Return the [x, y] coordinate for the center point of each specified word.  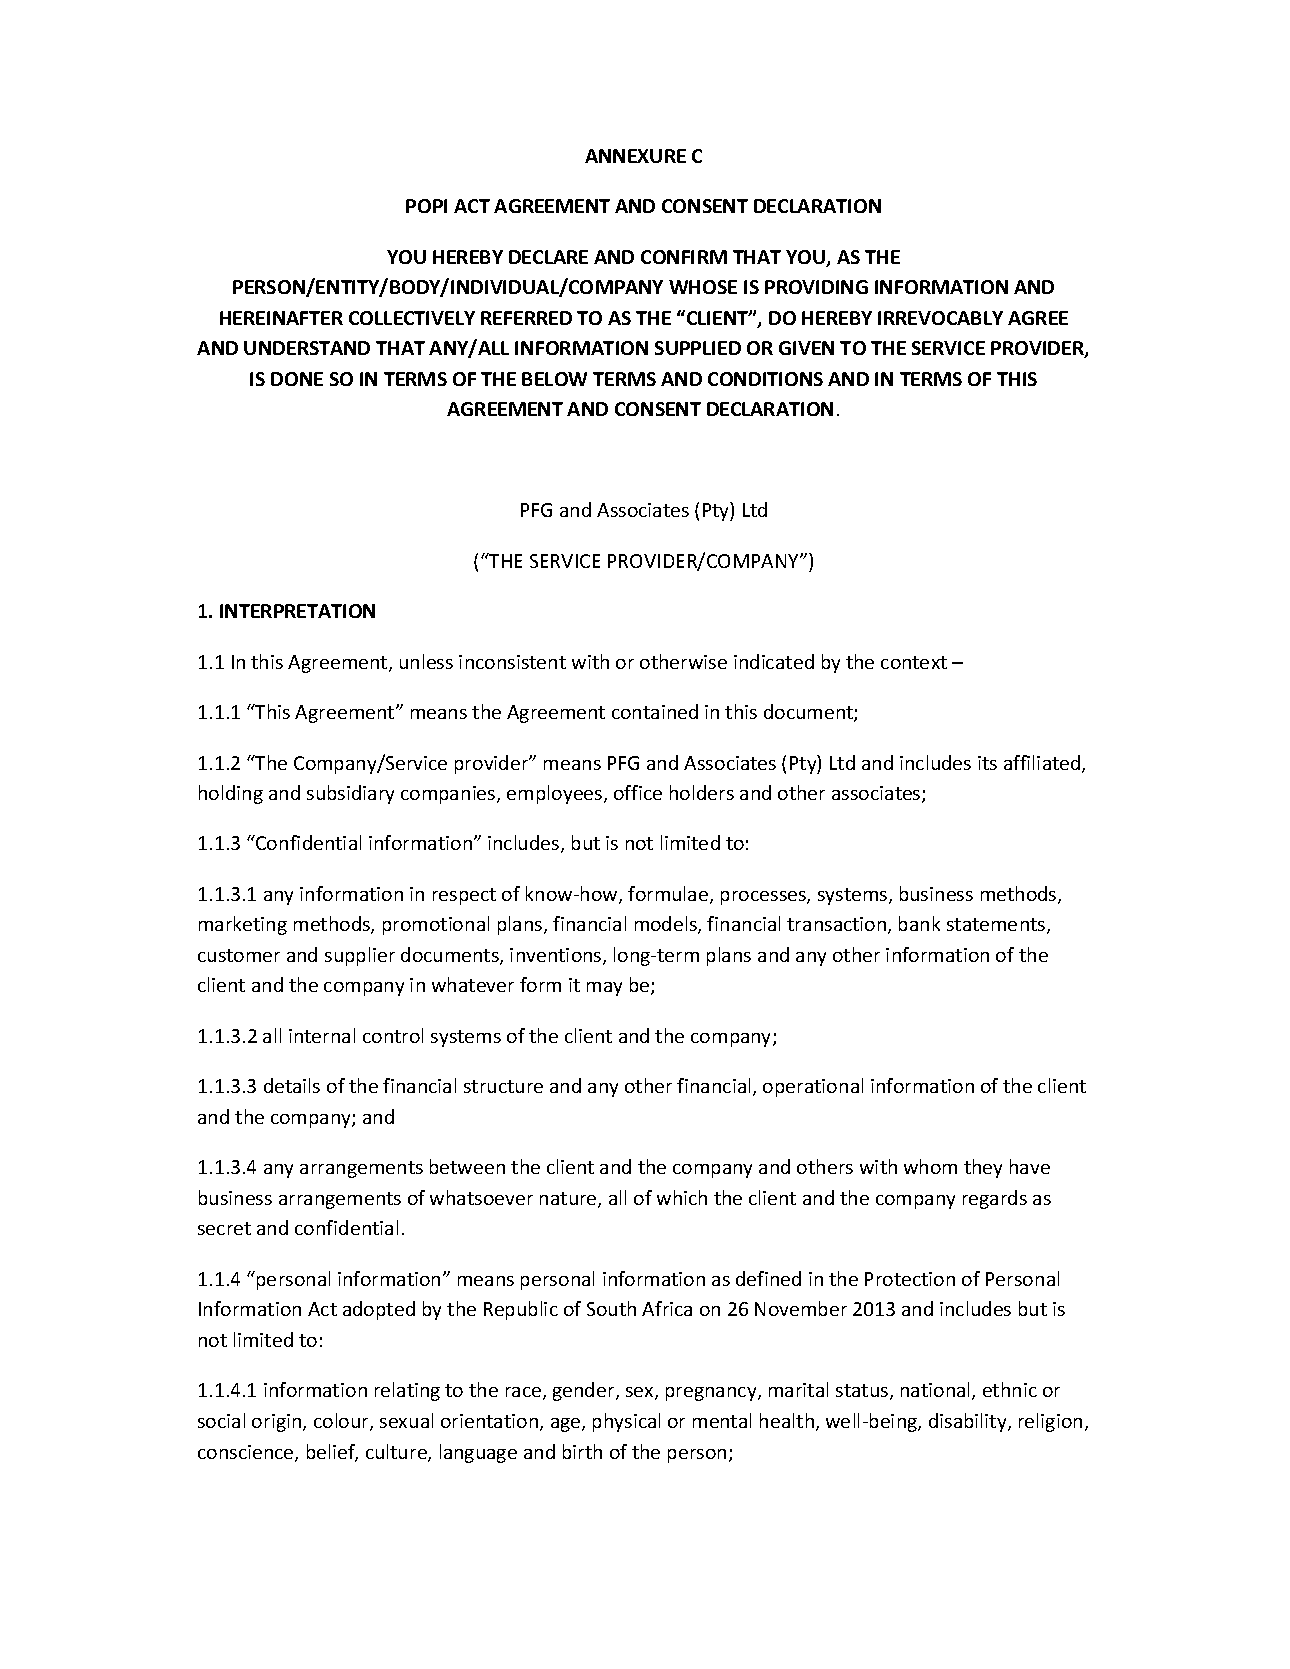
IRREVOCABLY [940, 318]
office [638, 792]
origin [278, 1423]
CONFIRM [684, 257]
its [987, 763]
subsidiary [350, 794]
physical [626, 1422]
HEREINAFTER [281, 318]
